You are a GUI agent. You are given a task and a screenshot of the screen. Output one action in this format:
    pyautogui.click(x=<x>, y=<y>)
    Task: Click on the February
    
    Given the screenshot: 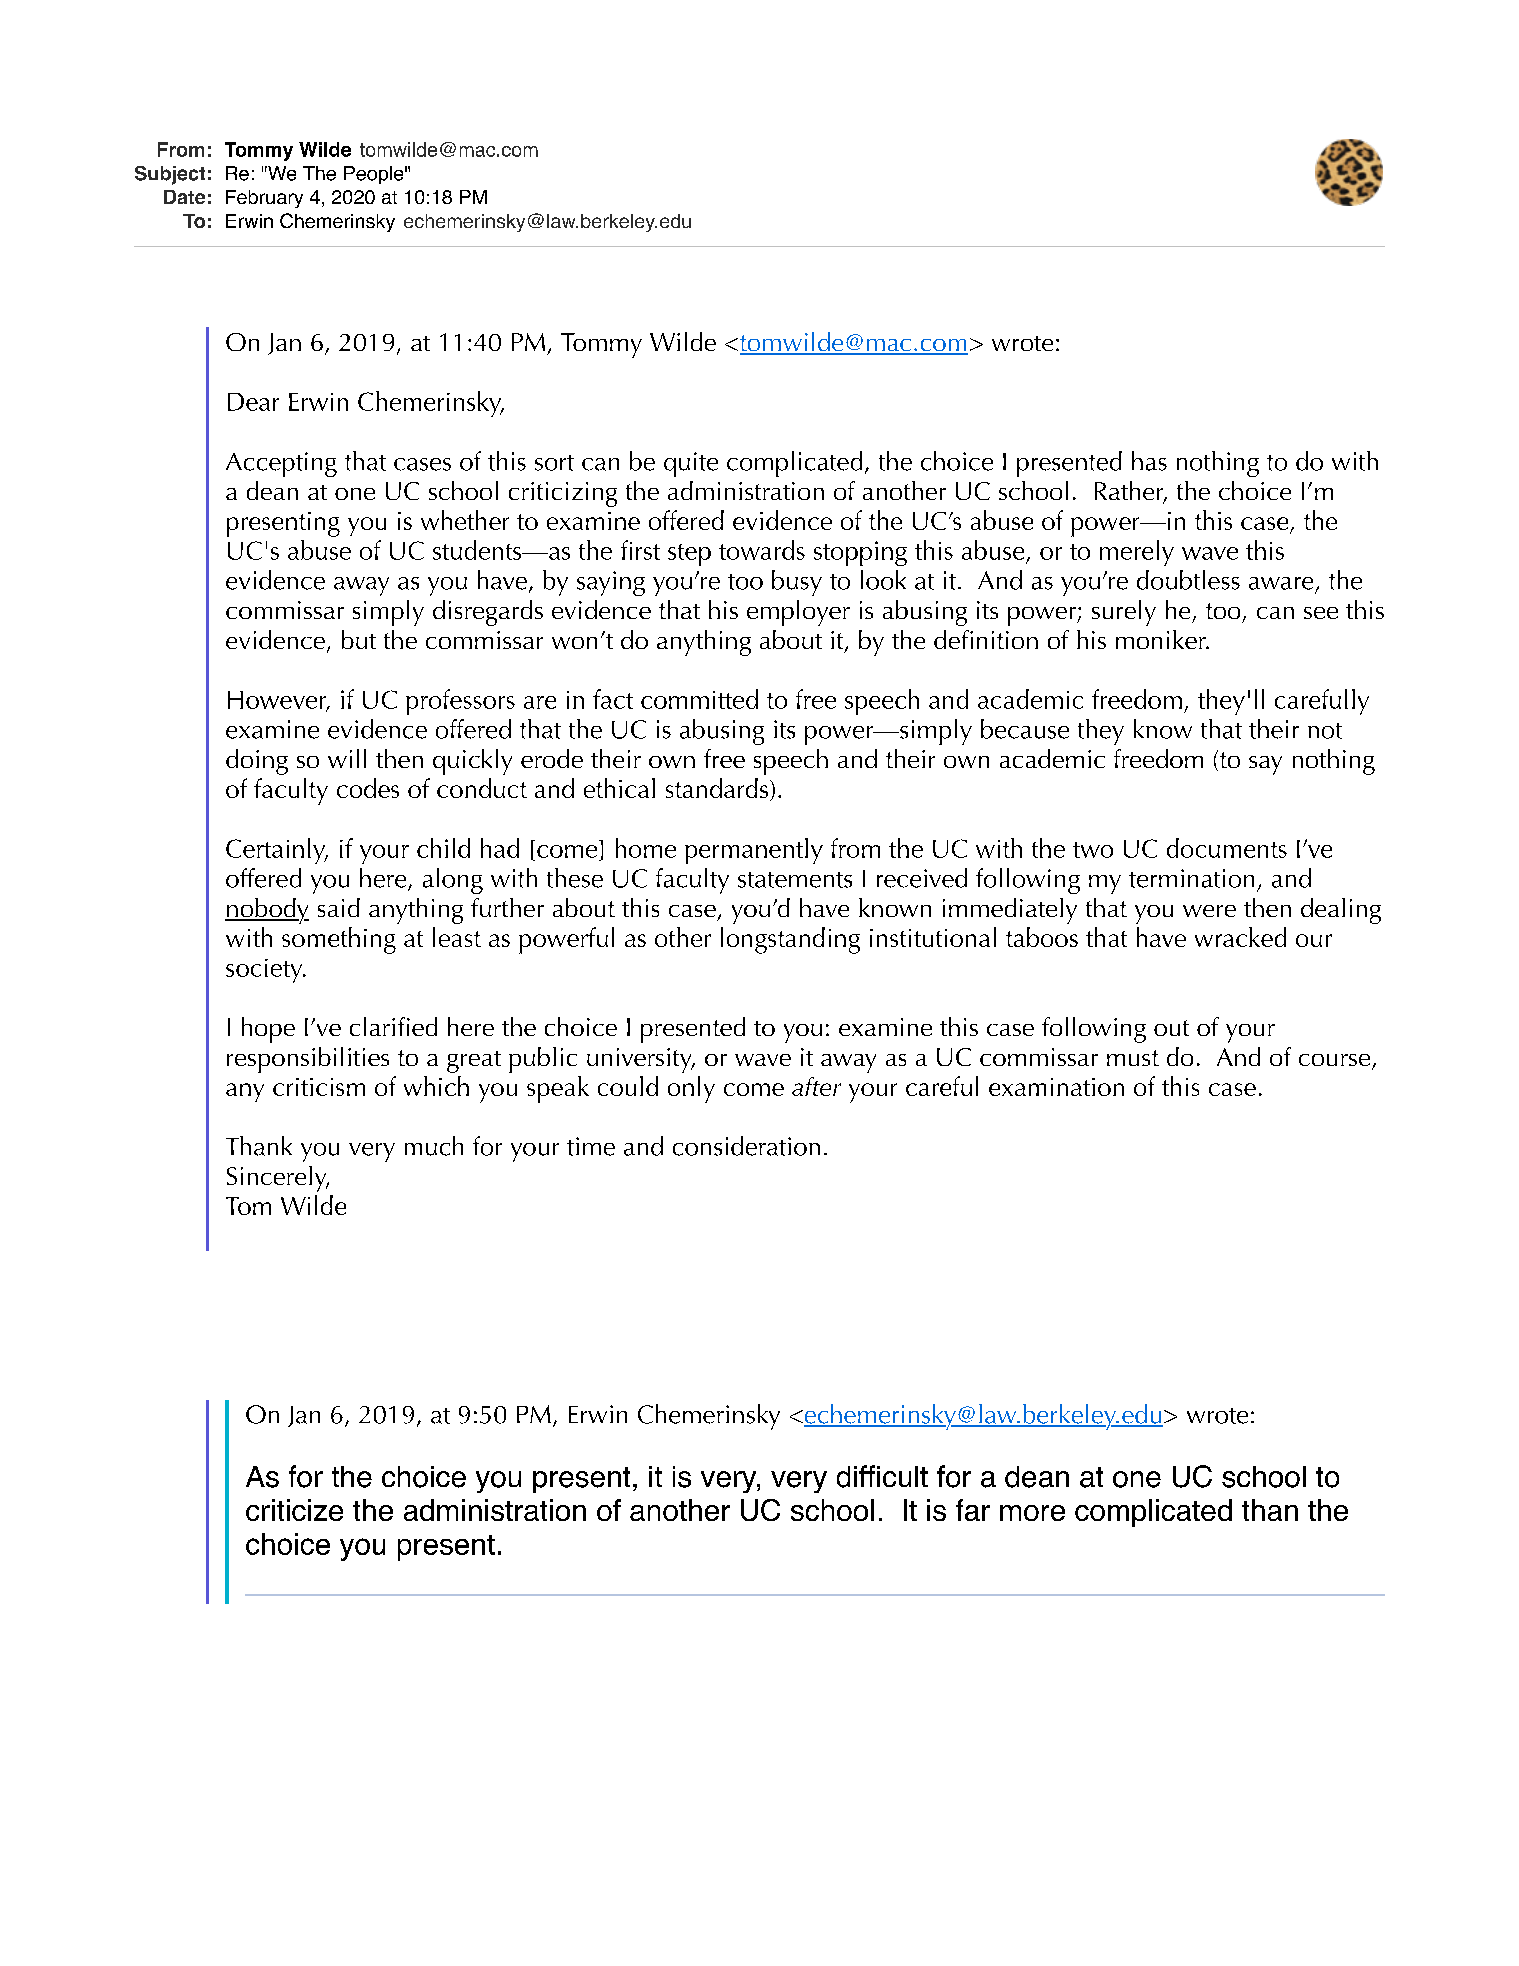 What is the action you would take?
    pyautogui.click(x=264, y=199)
